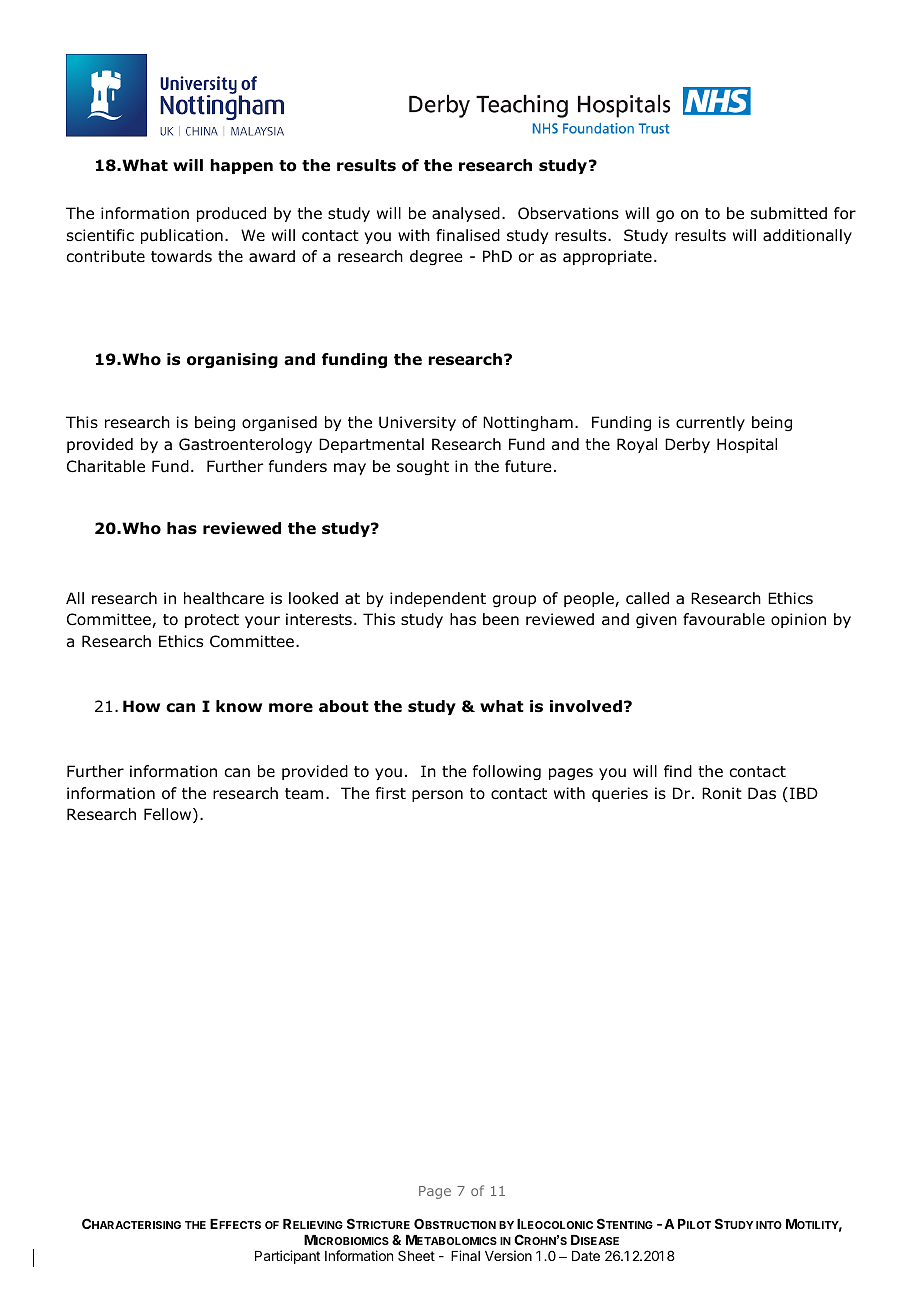 This screenshot has width=924, height=1307. What do you see at coordinates (416, 1255) in the screenshot?
I see `Sheet` at bounding box center [416, 1255].
